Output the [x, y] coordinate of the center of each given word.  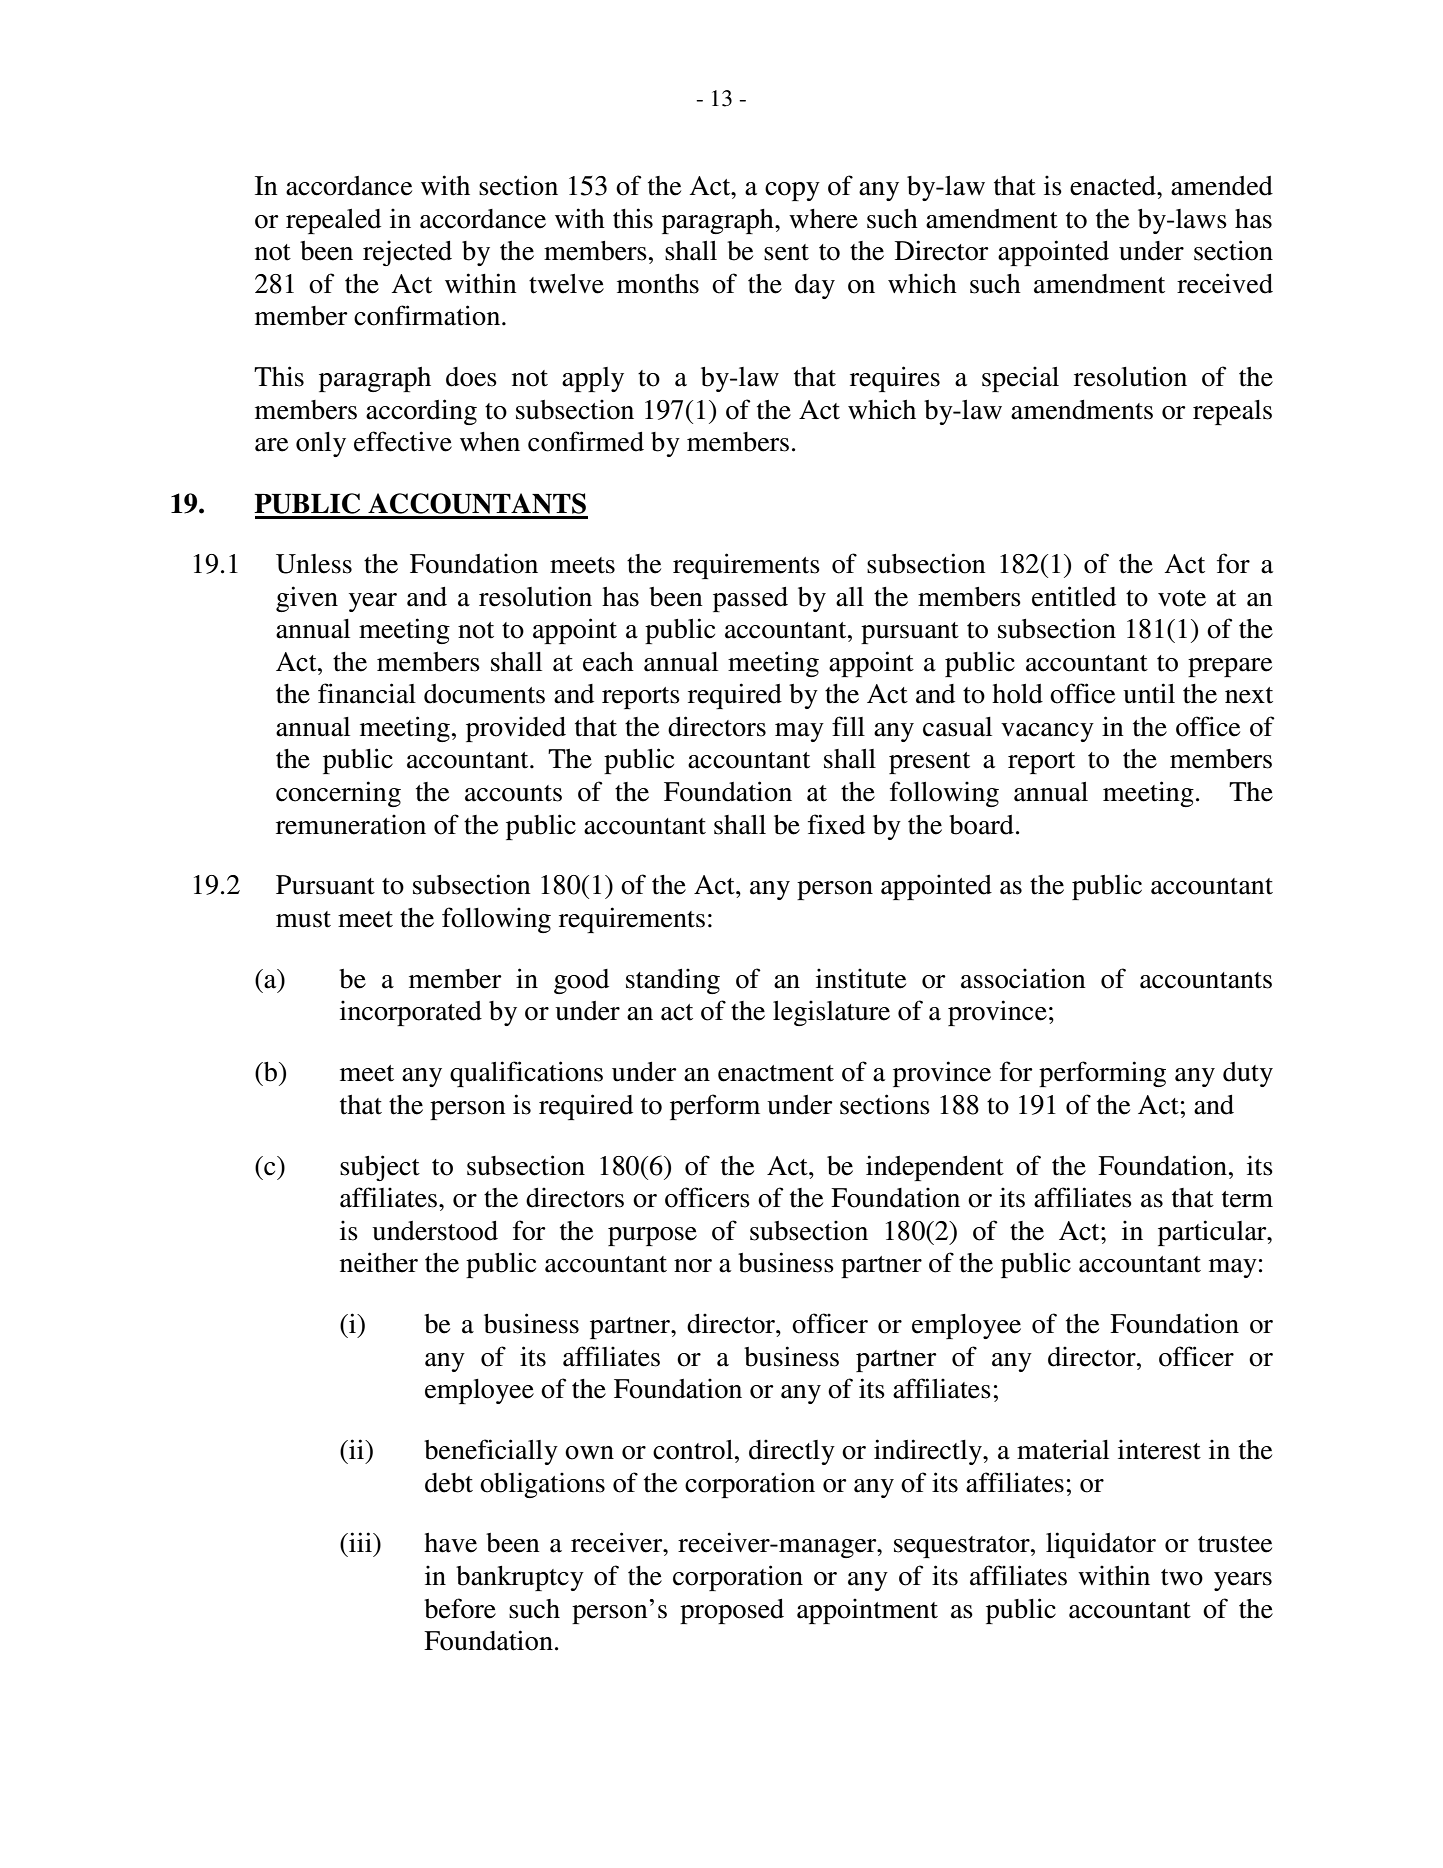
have [450, 1543]
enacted [1114, 186]
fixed [836, 824]
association [1023, 978]
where [823, 219]
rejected [407, 253]
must [303, 919]
